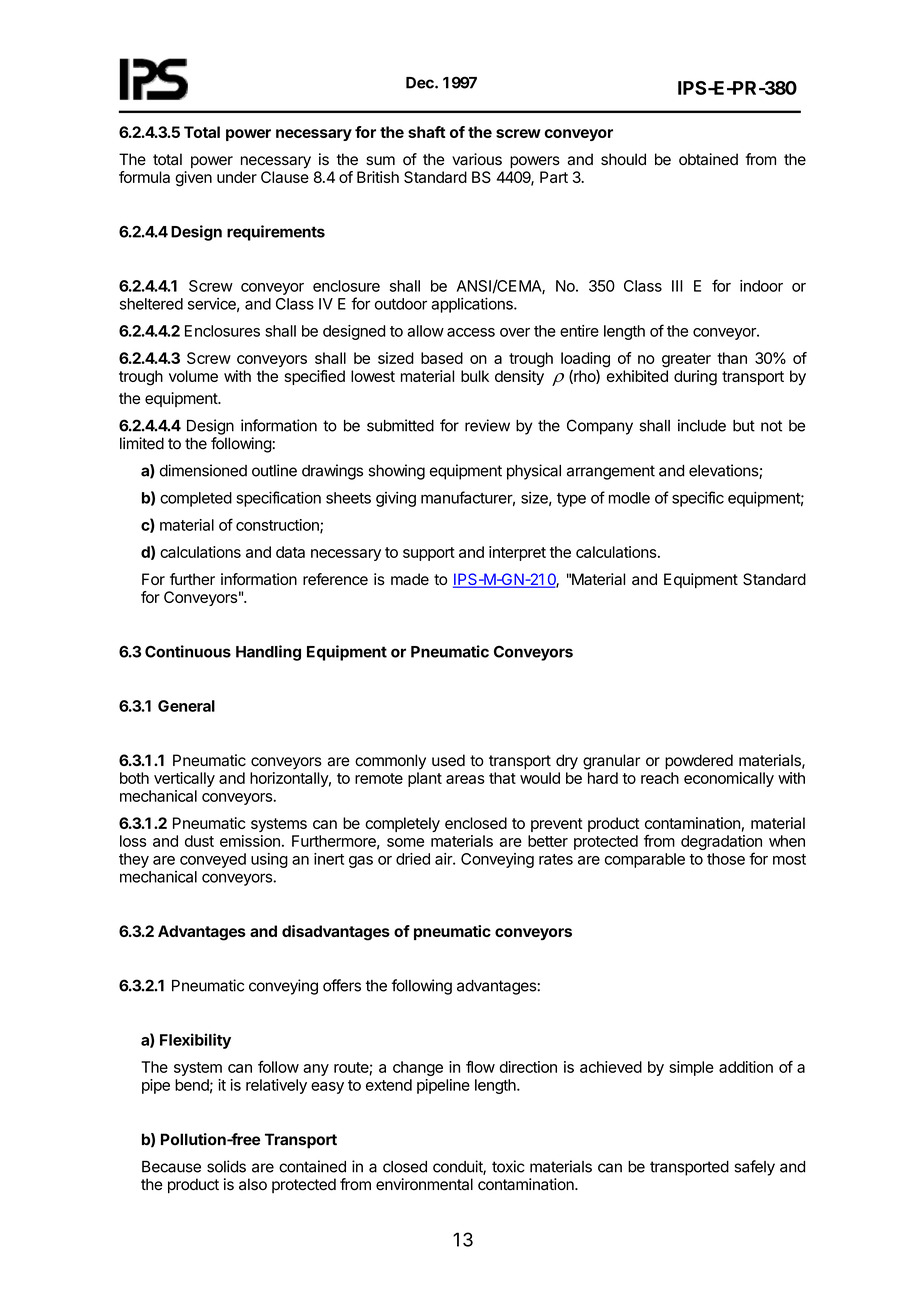 This screenshot has width=924, height=1308. Describe the element at coordinates (726, 859) in the screenshot. I see `those` at that location.
